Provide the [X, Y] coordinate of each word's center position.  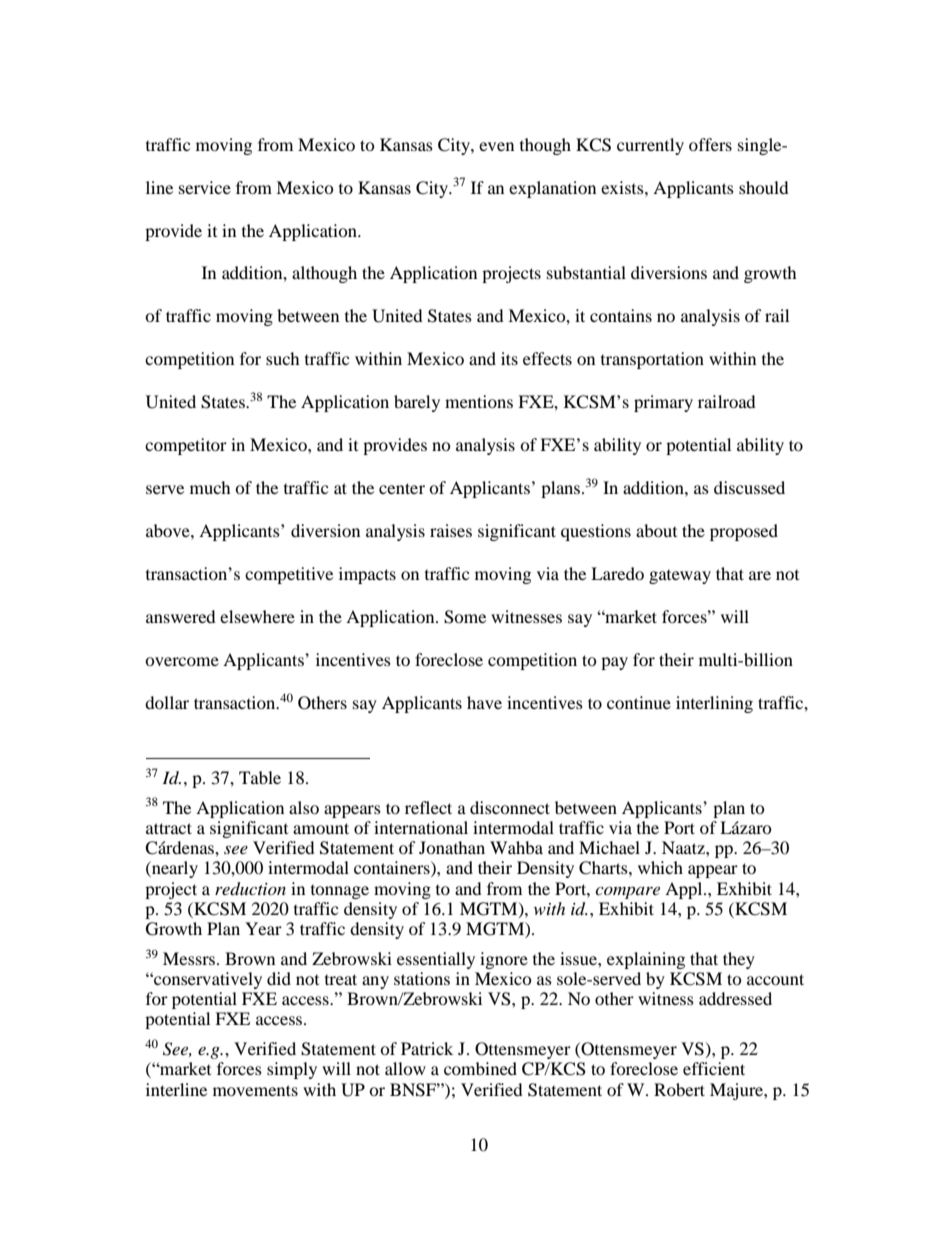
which [660, 867]
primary [663, 403]
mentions [479, 401]
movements [255, 1090]
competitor [186, 446]
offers [710, 144]
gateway [680, 577]
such [283, 358]
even [496, 146]
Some [465, 617]
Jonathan [452, 847]
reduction [250, 889]
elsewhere [257, 616]
